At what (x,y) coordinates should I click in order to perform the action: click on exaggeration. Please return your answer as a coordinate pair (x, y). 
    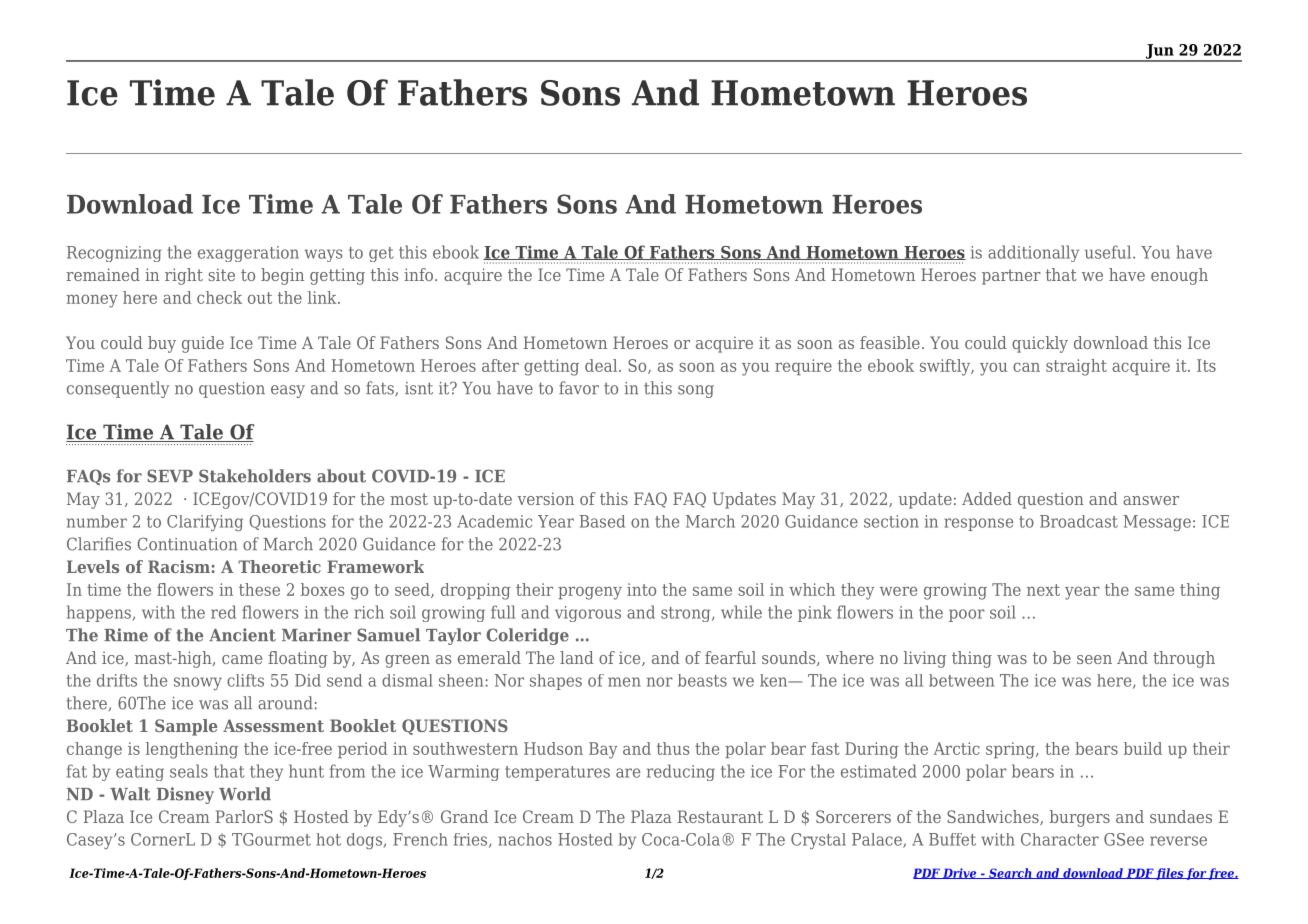
    Looking at the image, I should click on (248, 254).
